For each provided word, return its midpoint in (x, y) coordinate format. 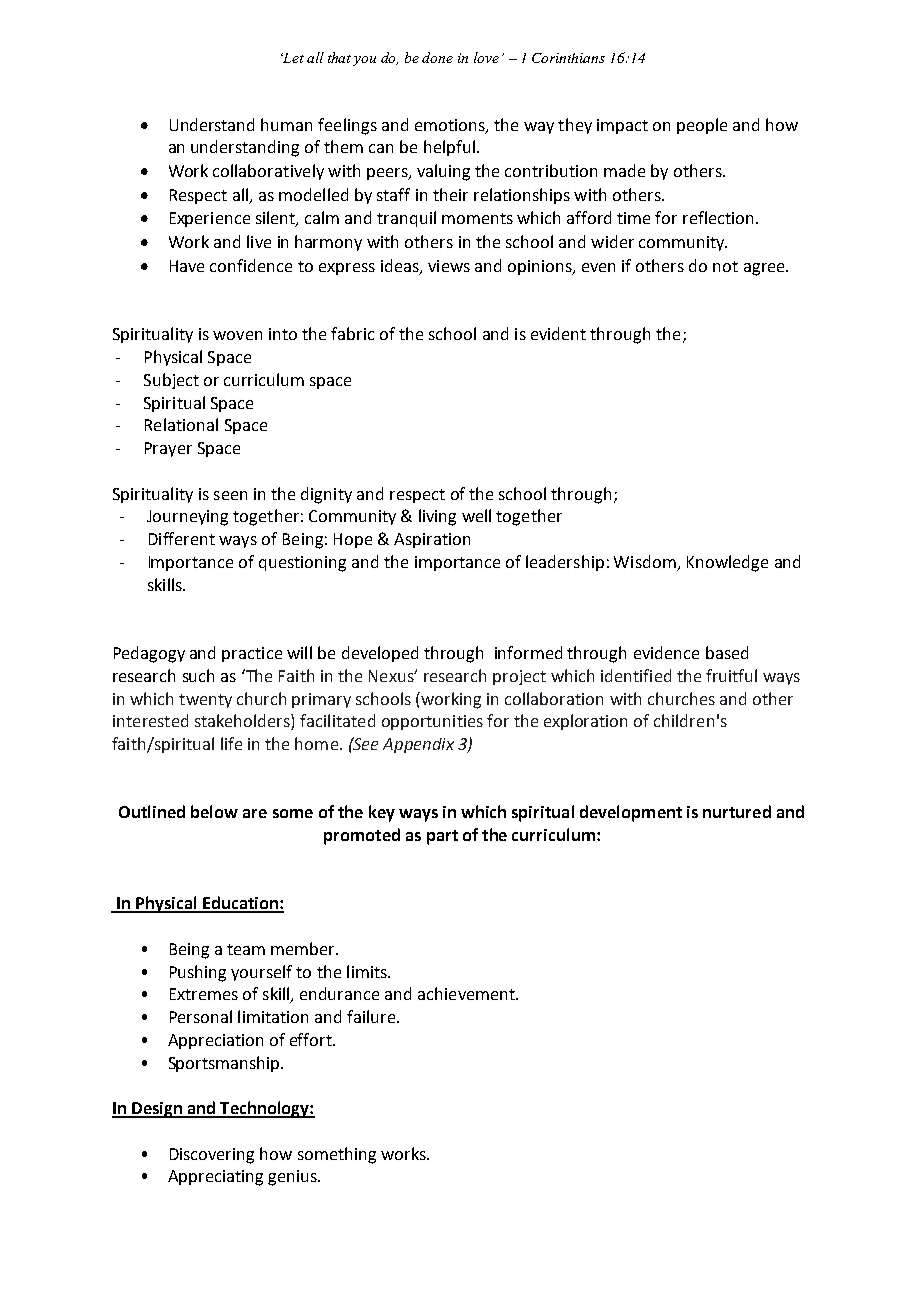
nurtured (737, 811)
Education (240, 904)
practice (252, 654)
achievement (467, 993)
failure (372, 1016)
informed (528, 652)
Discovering (212, 1156)
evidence (666, 652)
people (702, 126)
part (442, 837)
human (286, 124)
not (725, 266)
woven (237, 335)
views (449, 266)
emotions (451, 126)
